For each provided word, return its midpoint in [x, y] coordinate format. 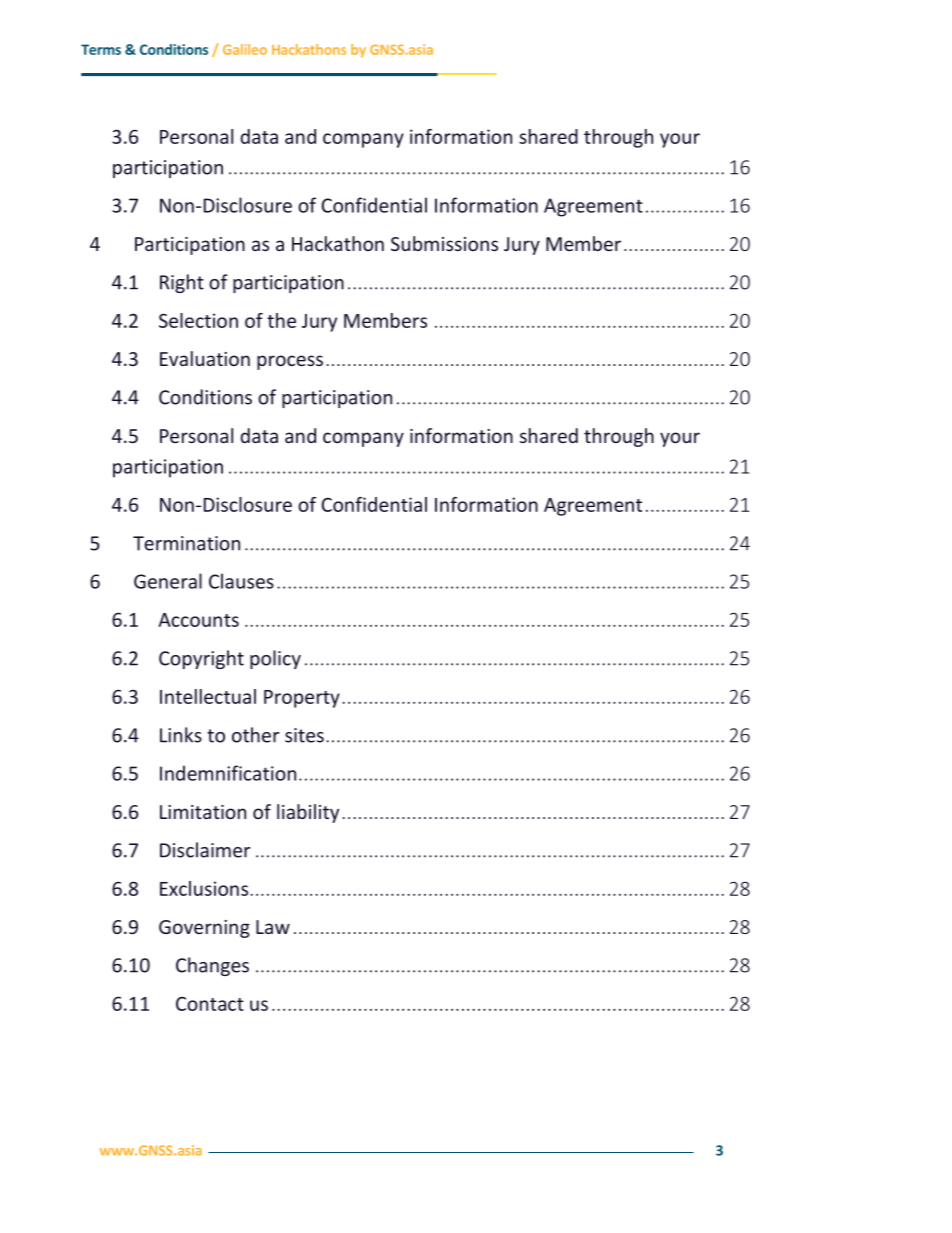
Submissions [444, 243]
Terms [101, 49]
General [168, 581]
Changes [212, 966]
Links [181, 735]
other [255, 735]
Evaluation [205, 358]
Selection [198, 320]
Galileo [245, 49]
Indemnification [228, 773]
